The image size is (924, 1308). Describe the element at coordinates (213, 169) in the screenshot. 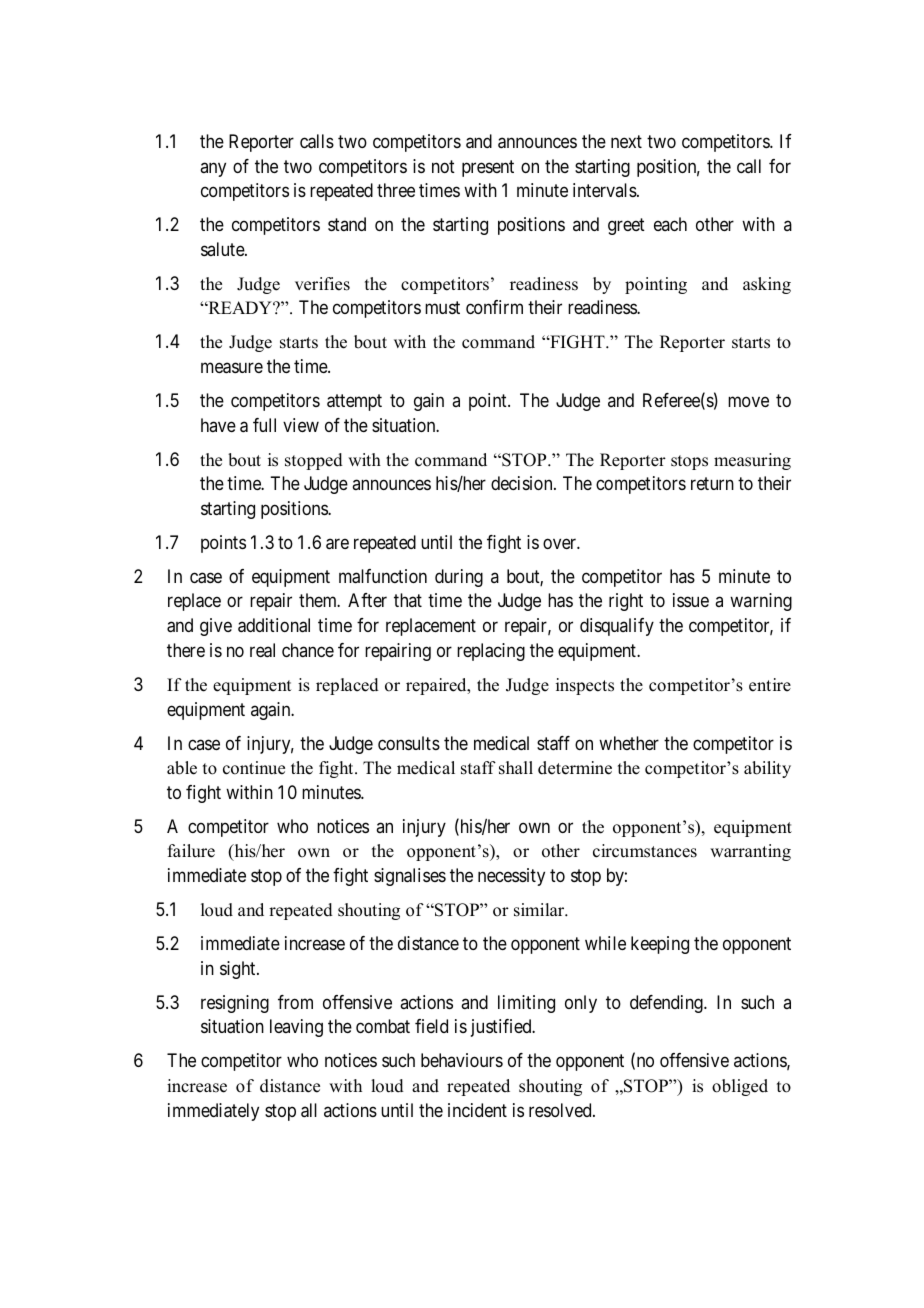

I see `any` at that location.
